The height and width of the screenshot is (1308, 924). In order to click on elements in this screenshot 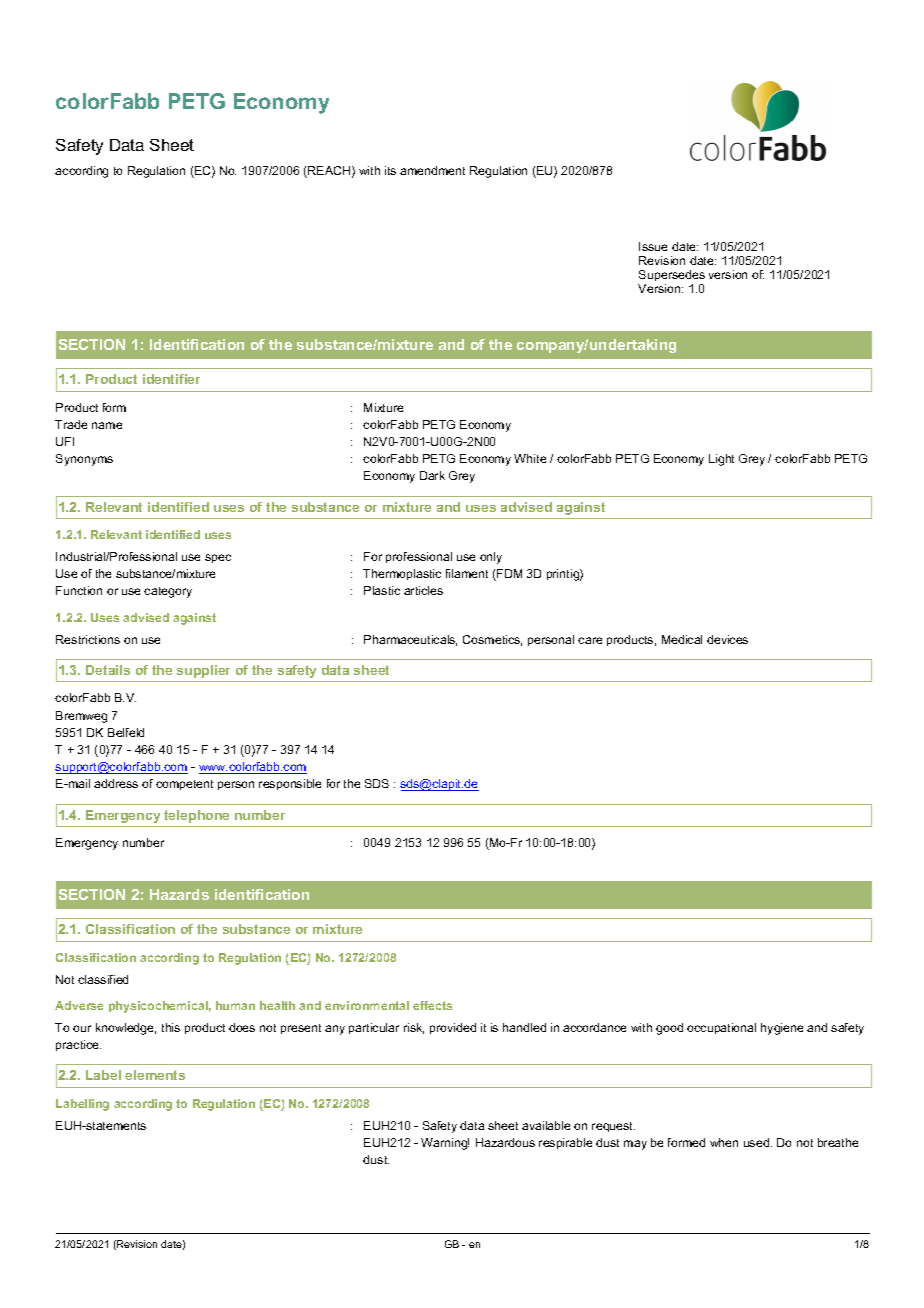, I will do `click(155, 1075)`.
